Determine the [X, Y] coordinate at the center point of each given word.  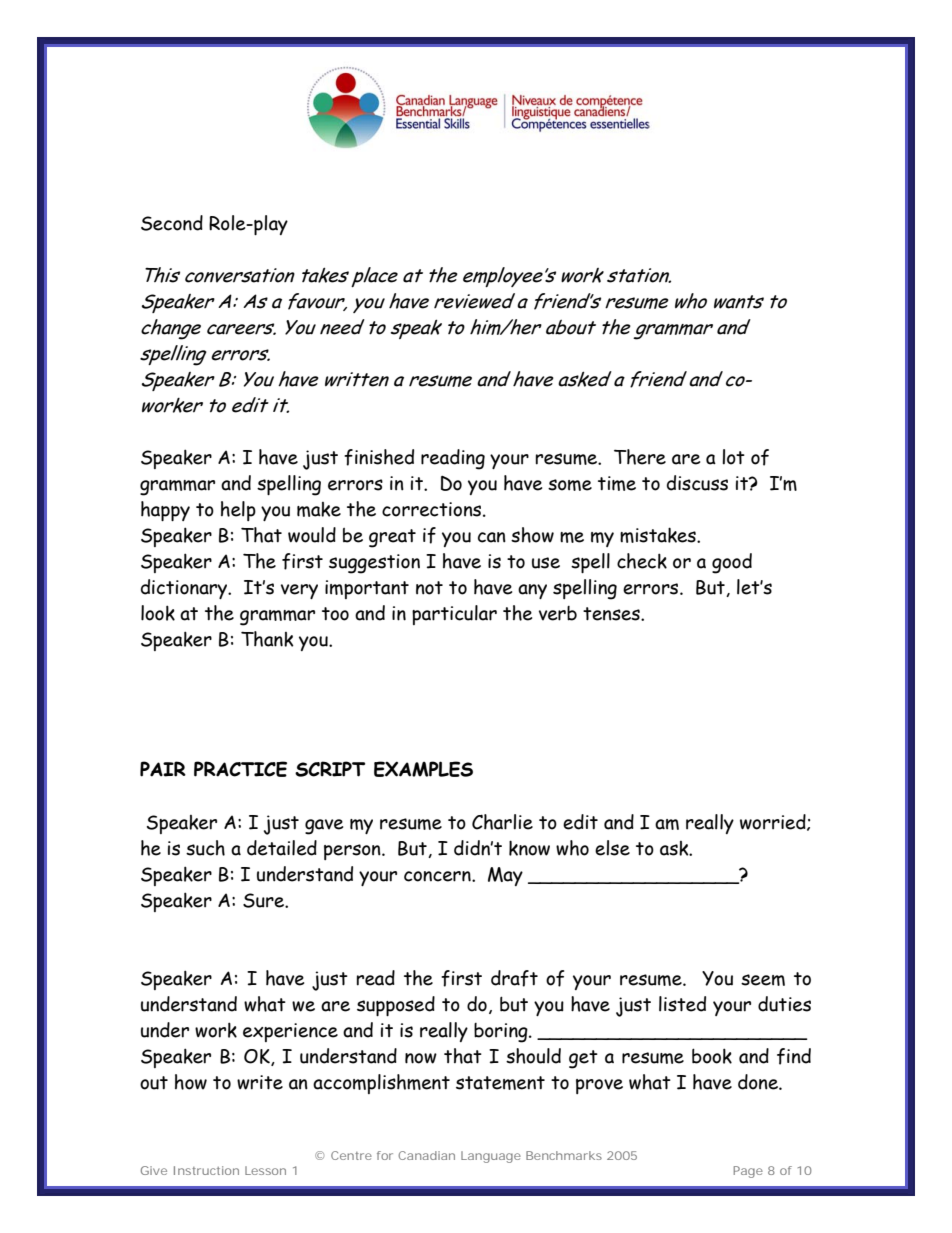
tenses [612, 614]
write [260, 1082]
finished [379, 457]
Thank [267, 639]
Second [172, 223]
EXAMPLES [423, 769]
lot [733, 457]
